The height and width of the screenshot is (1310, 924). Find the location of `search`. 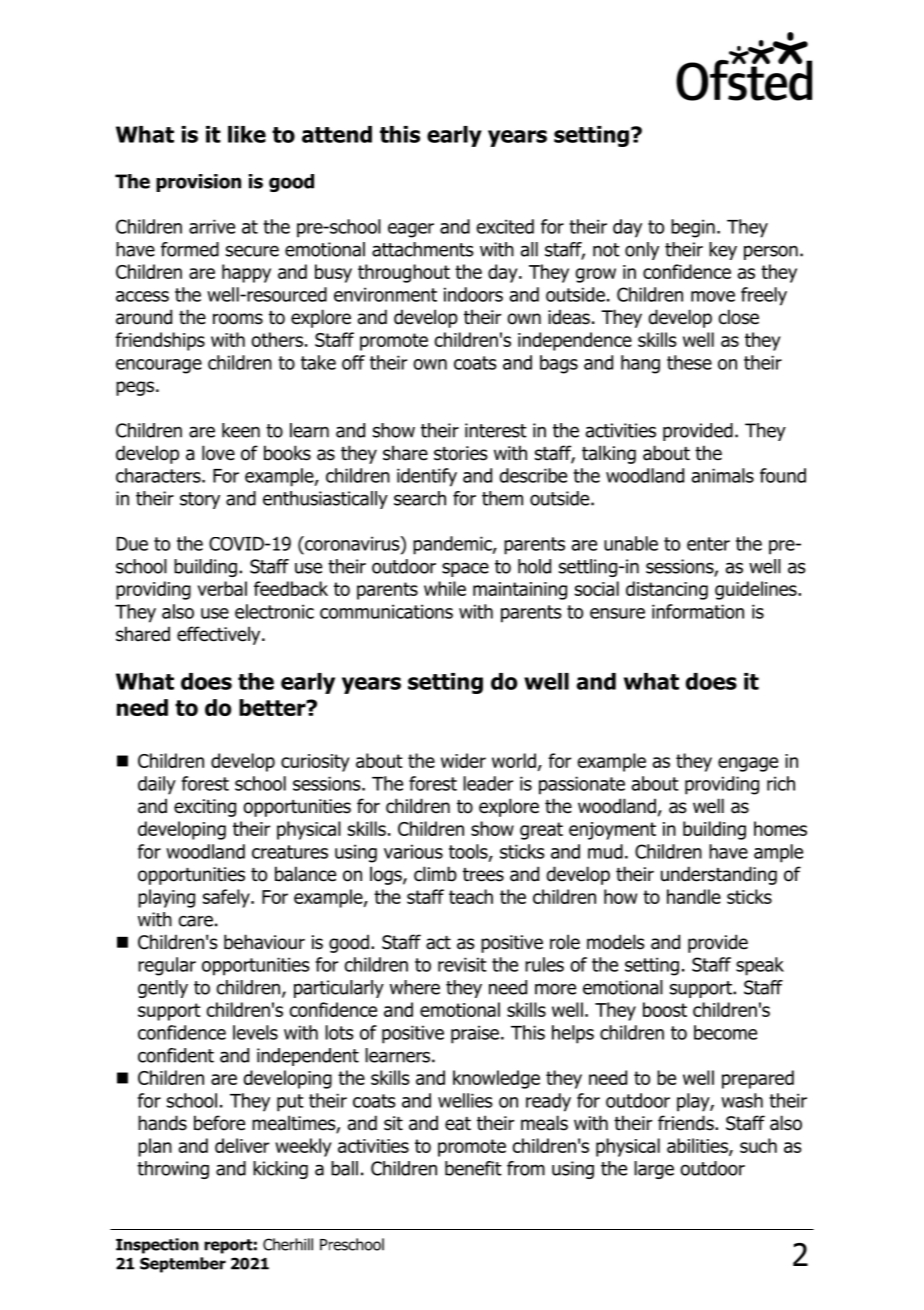

search is located at coordinates (420, 498).
